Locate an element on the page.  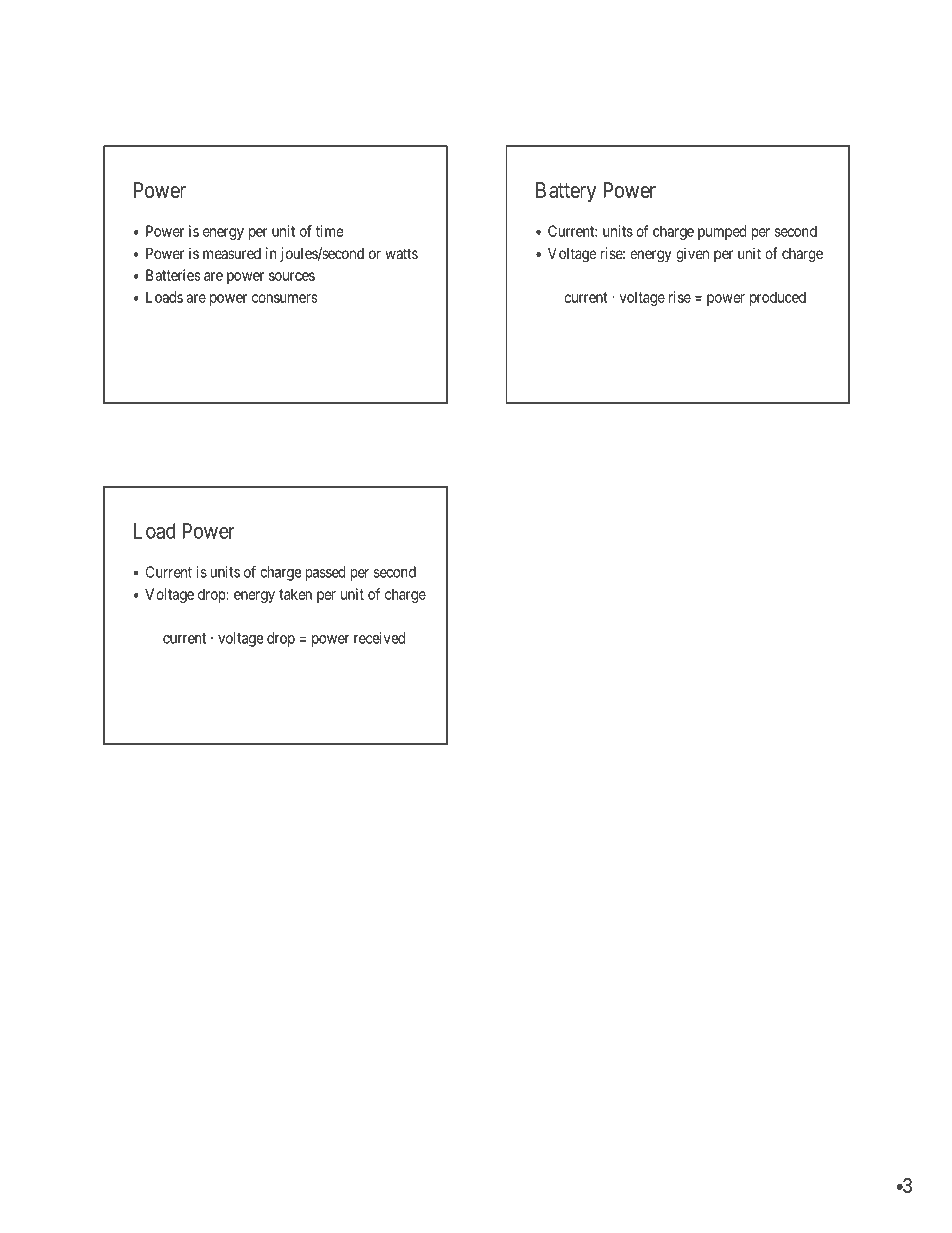
watts is located at coordinates (401, 253).
